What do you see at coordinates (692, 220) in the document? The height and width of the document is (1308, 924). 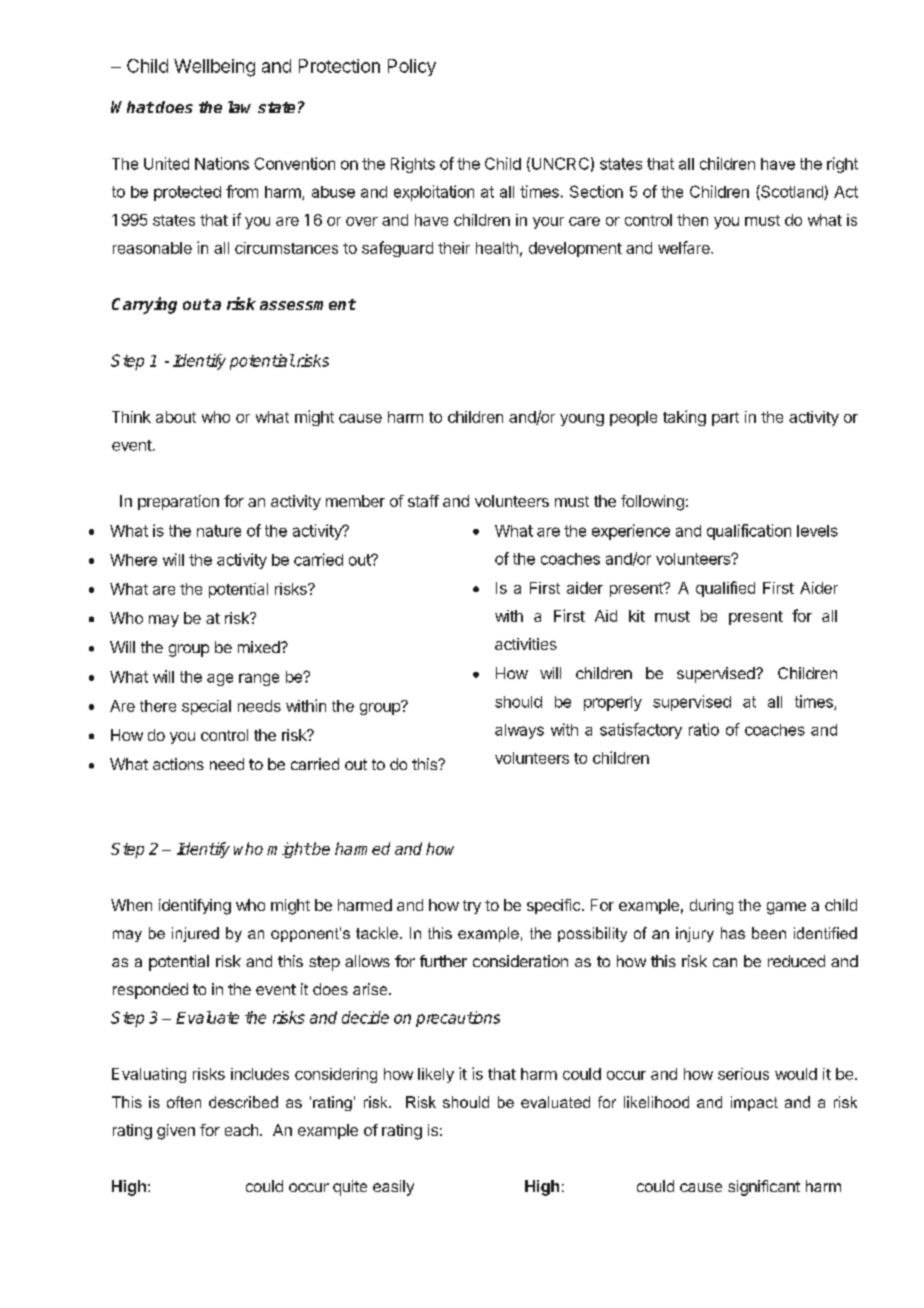 I see `then` at bounding box center [692, 220].
